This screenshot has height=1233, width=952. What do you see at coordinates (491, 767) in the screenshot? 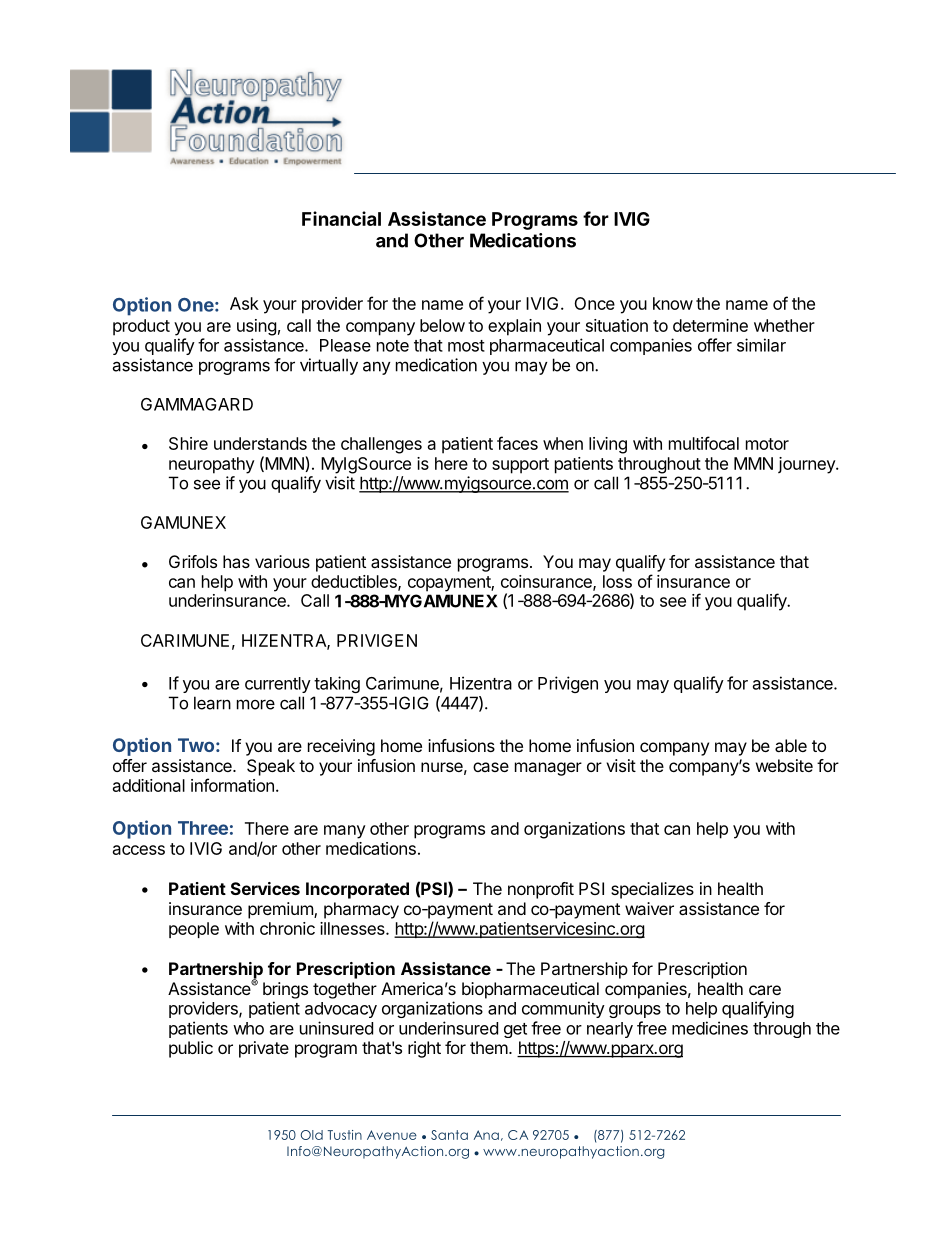
I see `case` at bounding box center [491, 767].
